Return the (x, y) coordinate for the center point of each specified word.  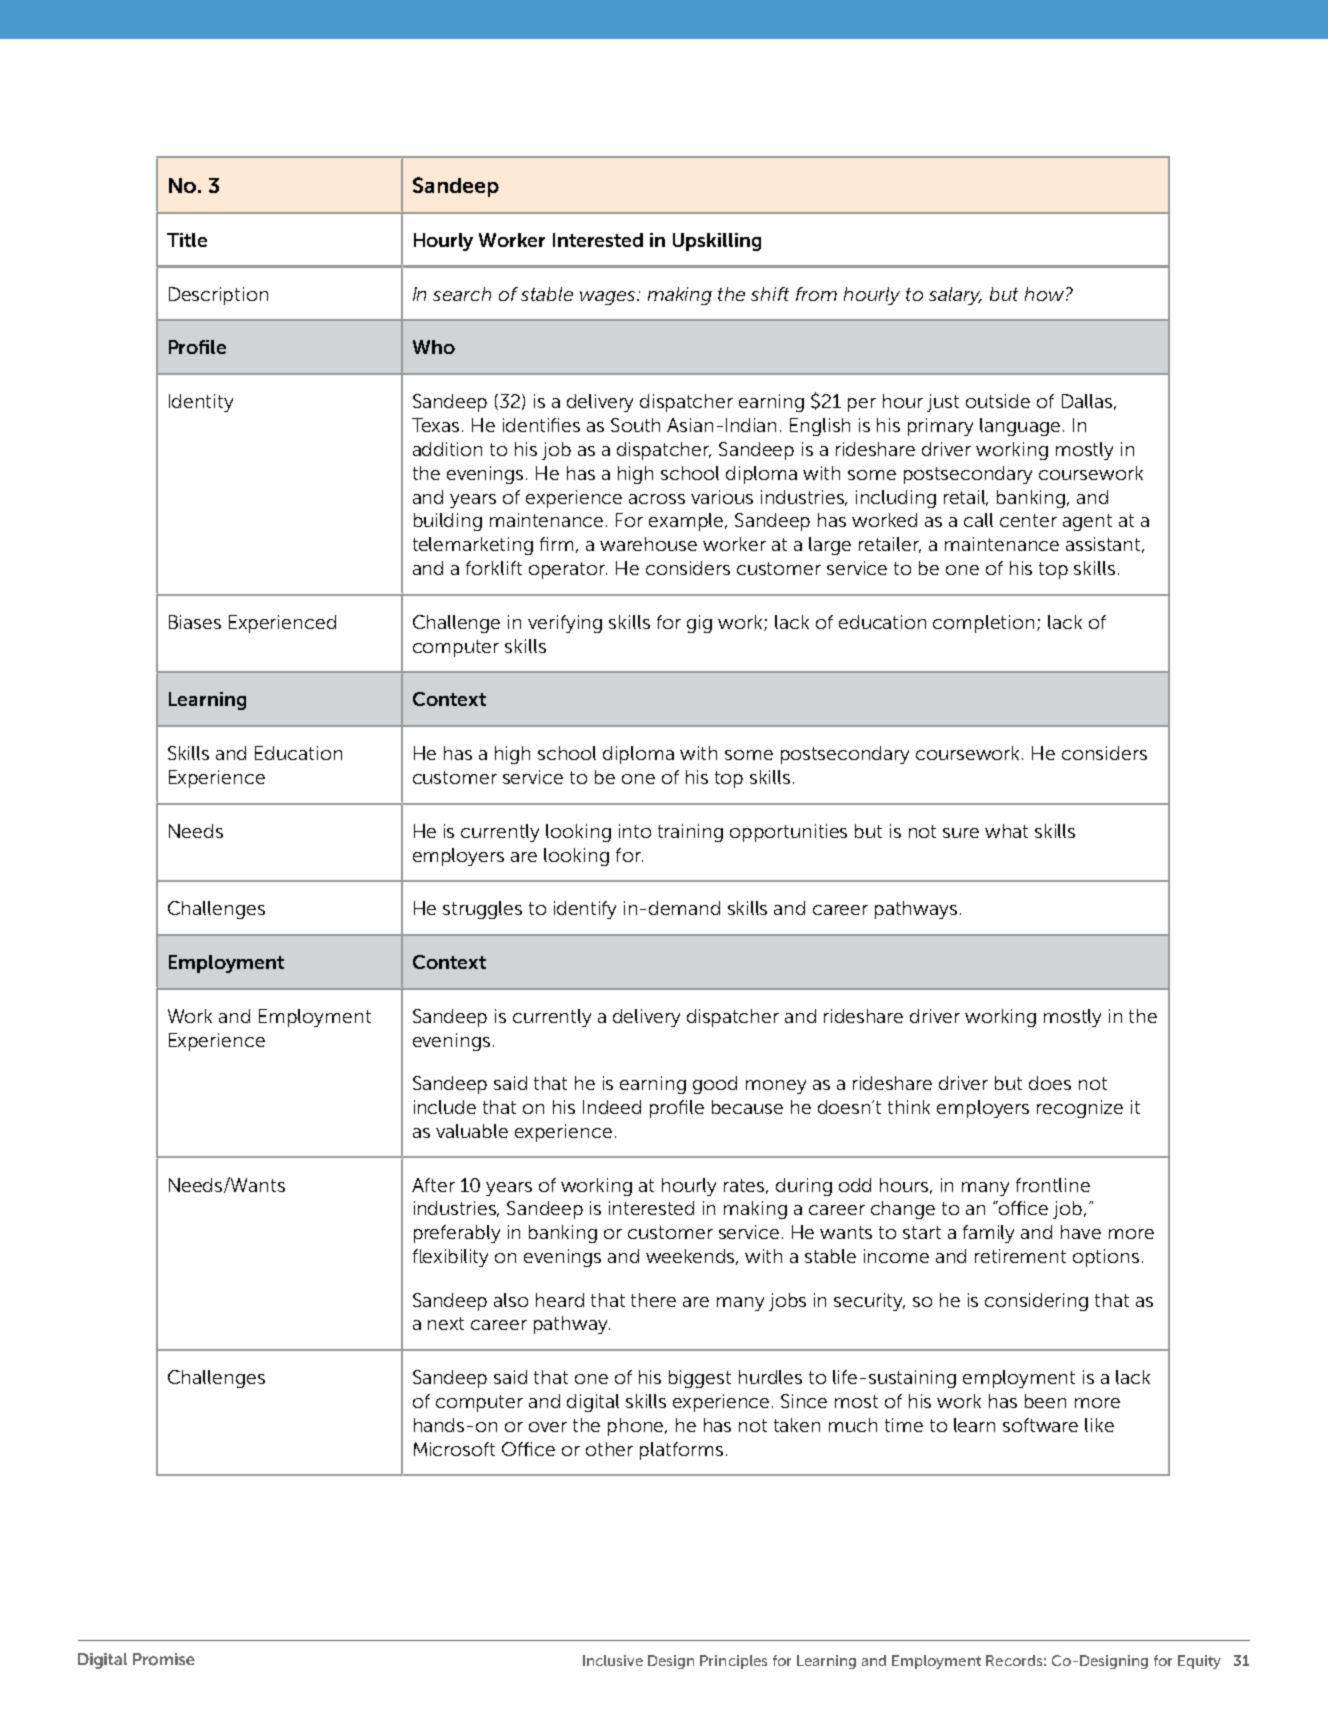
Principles (733, 1662)
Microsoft (454, 1449)
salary (955, 296)
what (1006, 831)
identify (585, 910)
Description (218, 296)
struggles (482, 910)
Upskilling (717, 242)
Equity (1199, 1662)
